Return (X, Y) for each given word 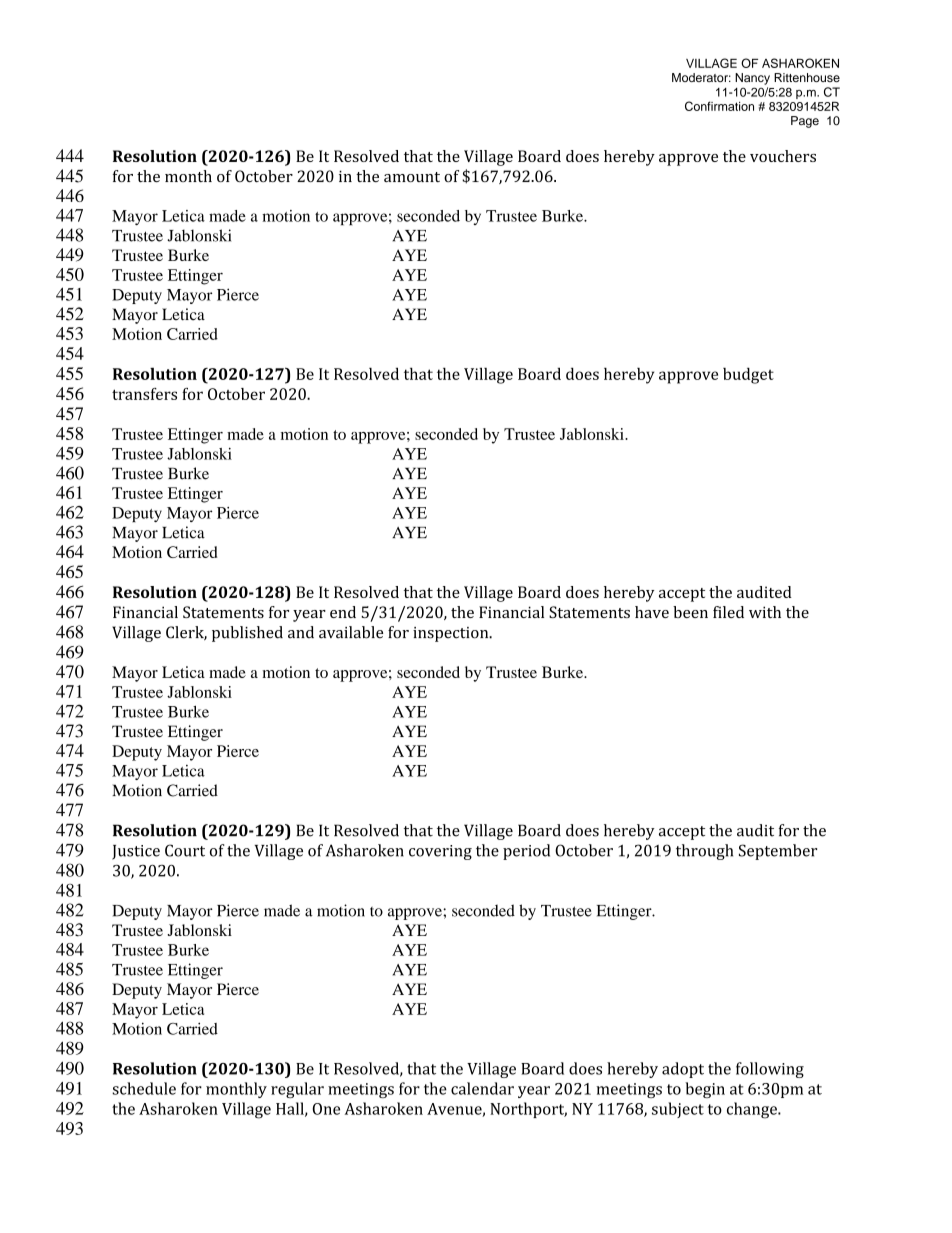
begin (705, 1090)
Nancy (752, 79)
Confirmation (719, 106)
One (326, 1109)
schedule (144, 1088)
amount (412, 177)
